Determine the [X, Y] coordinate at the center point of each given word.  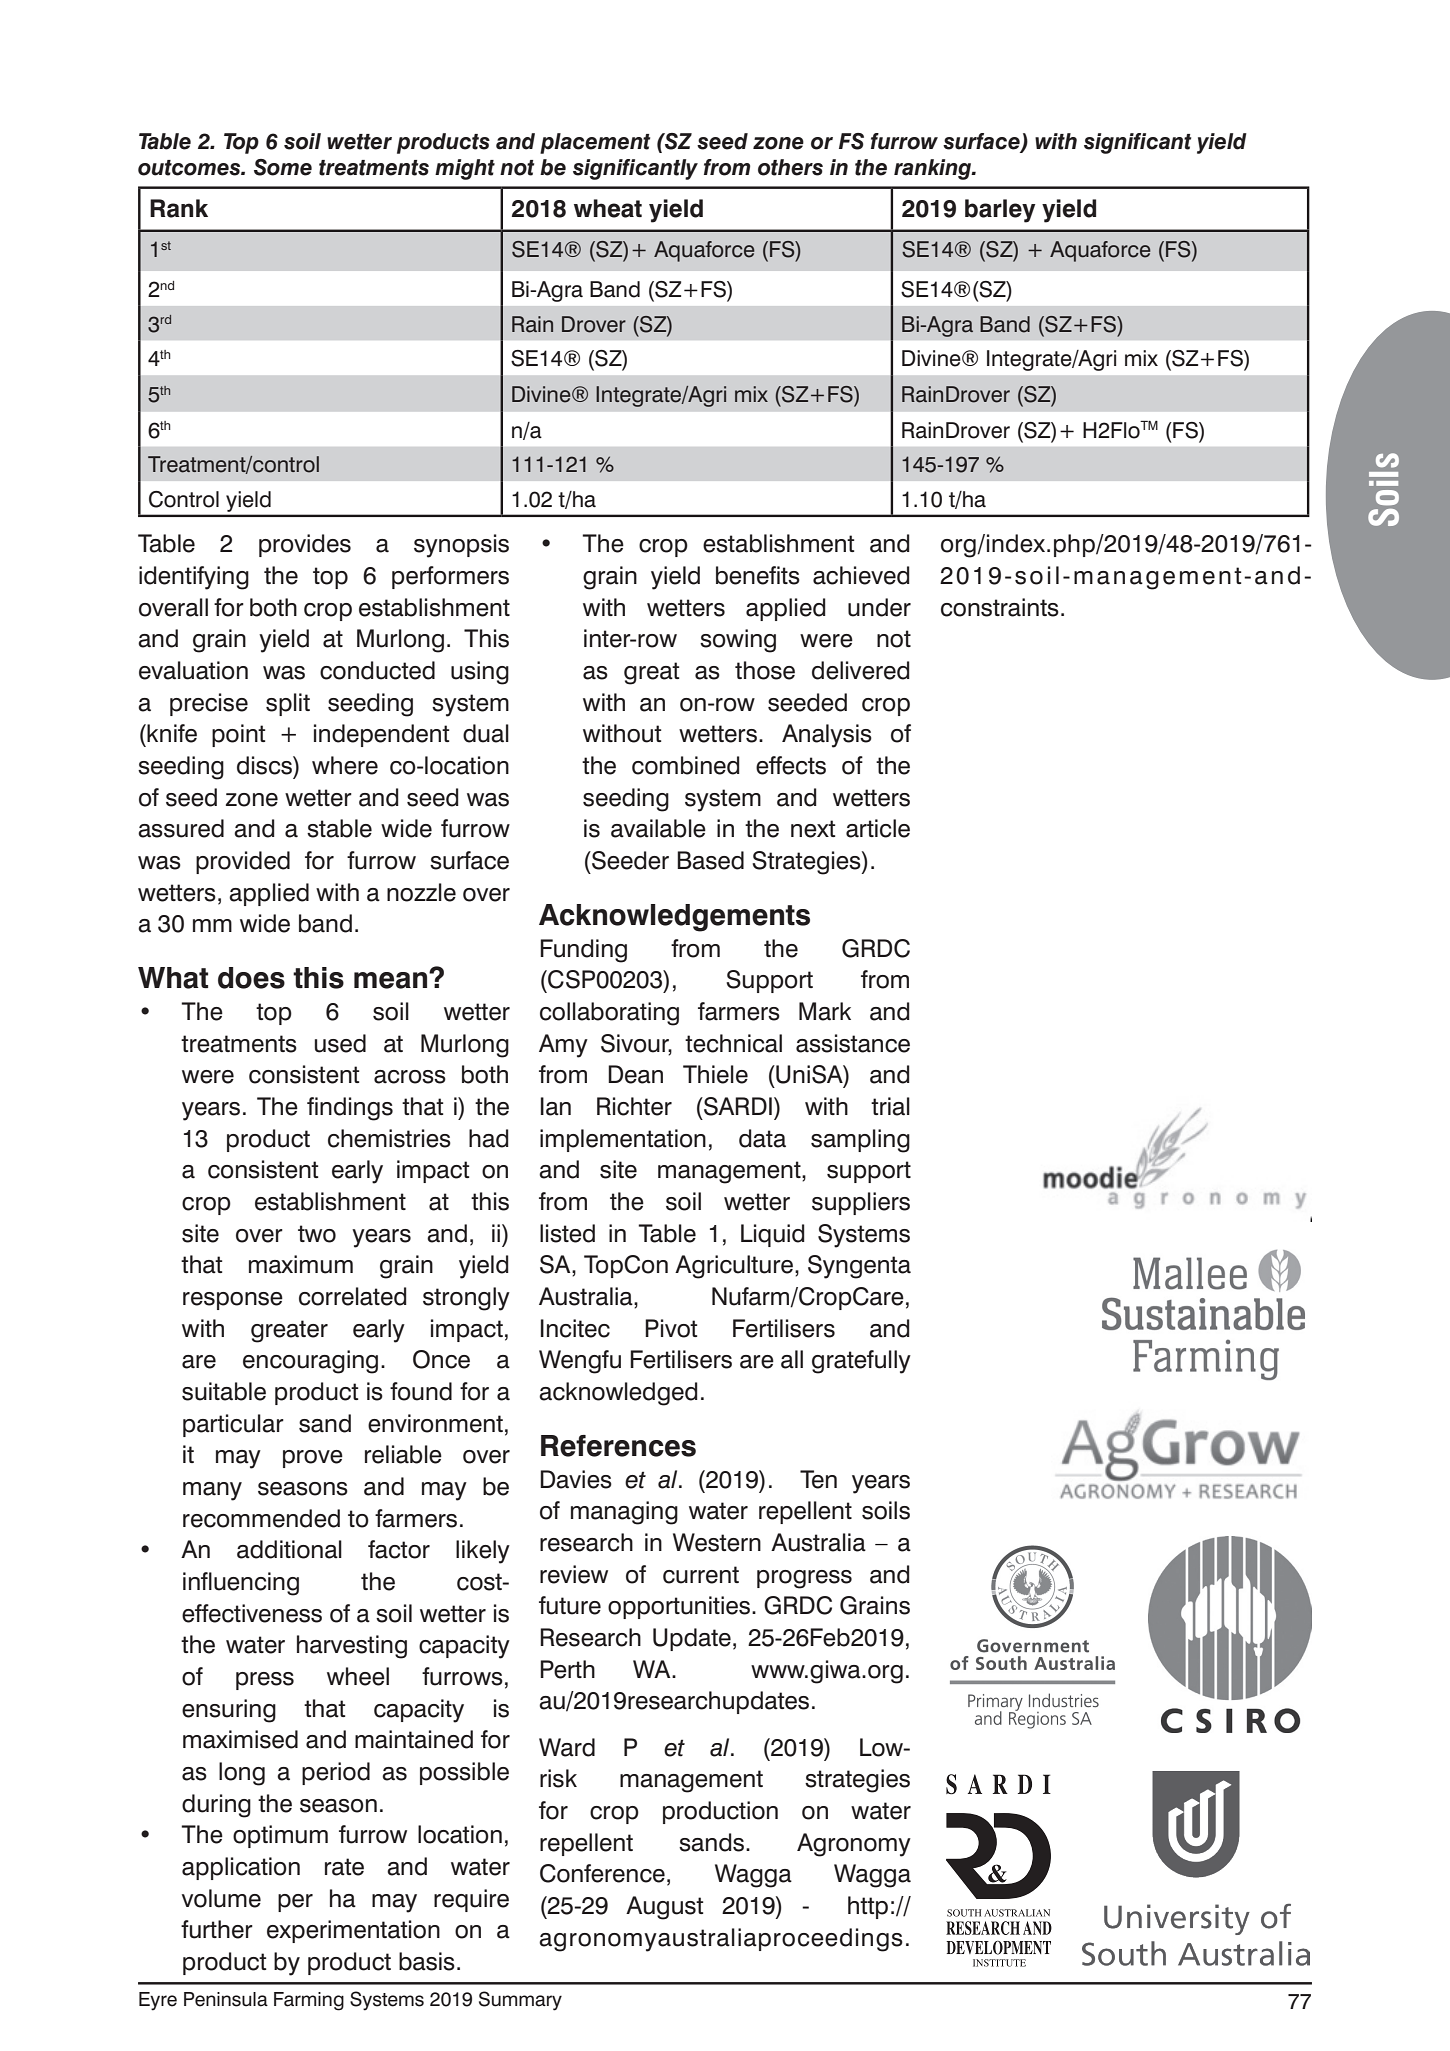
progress [804, 1579]
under [879, 607]
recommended [261, 1518]
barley [1000, 211]
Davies [576, 1479]
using [480, 673]
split [288, 704]
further [217, 1929]
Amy [563, 1046]
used [340, 1043]
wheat [608, 208]
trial [890, 1106]
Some [283, 167]
